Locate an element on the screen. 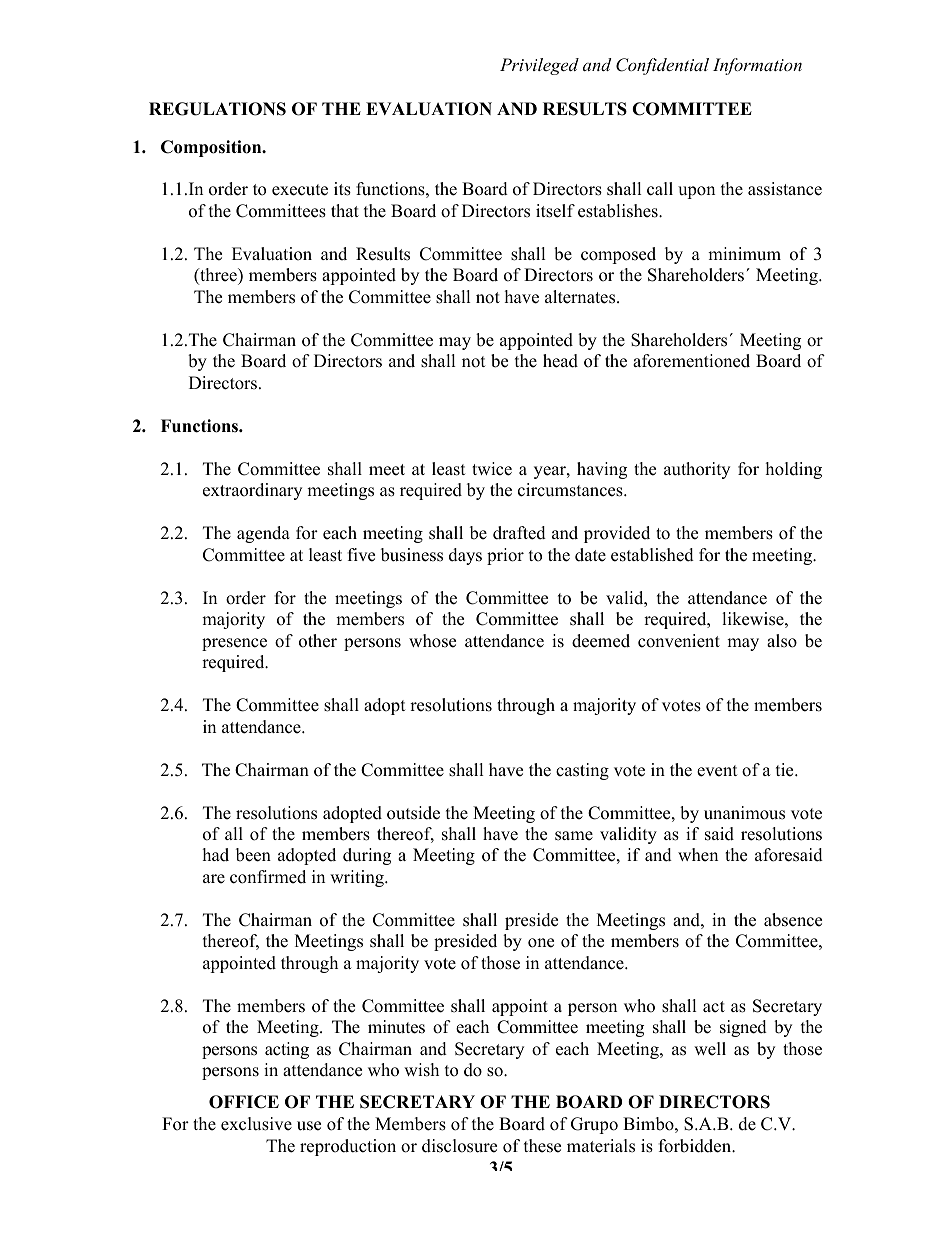 This screenshot has height=1233, width=952. when is located at coordinates (698, 855).
